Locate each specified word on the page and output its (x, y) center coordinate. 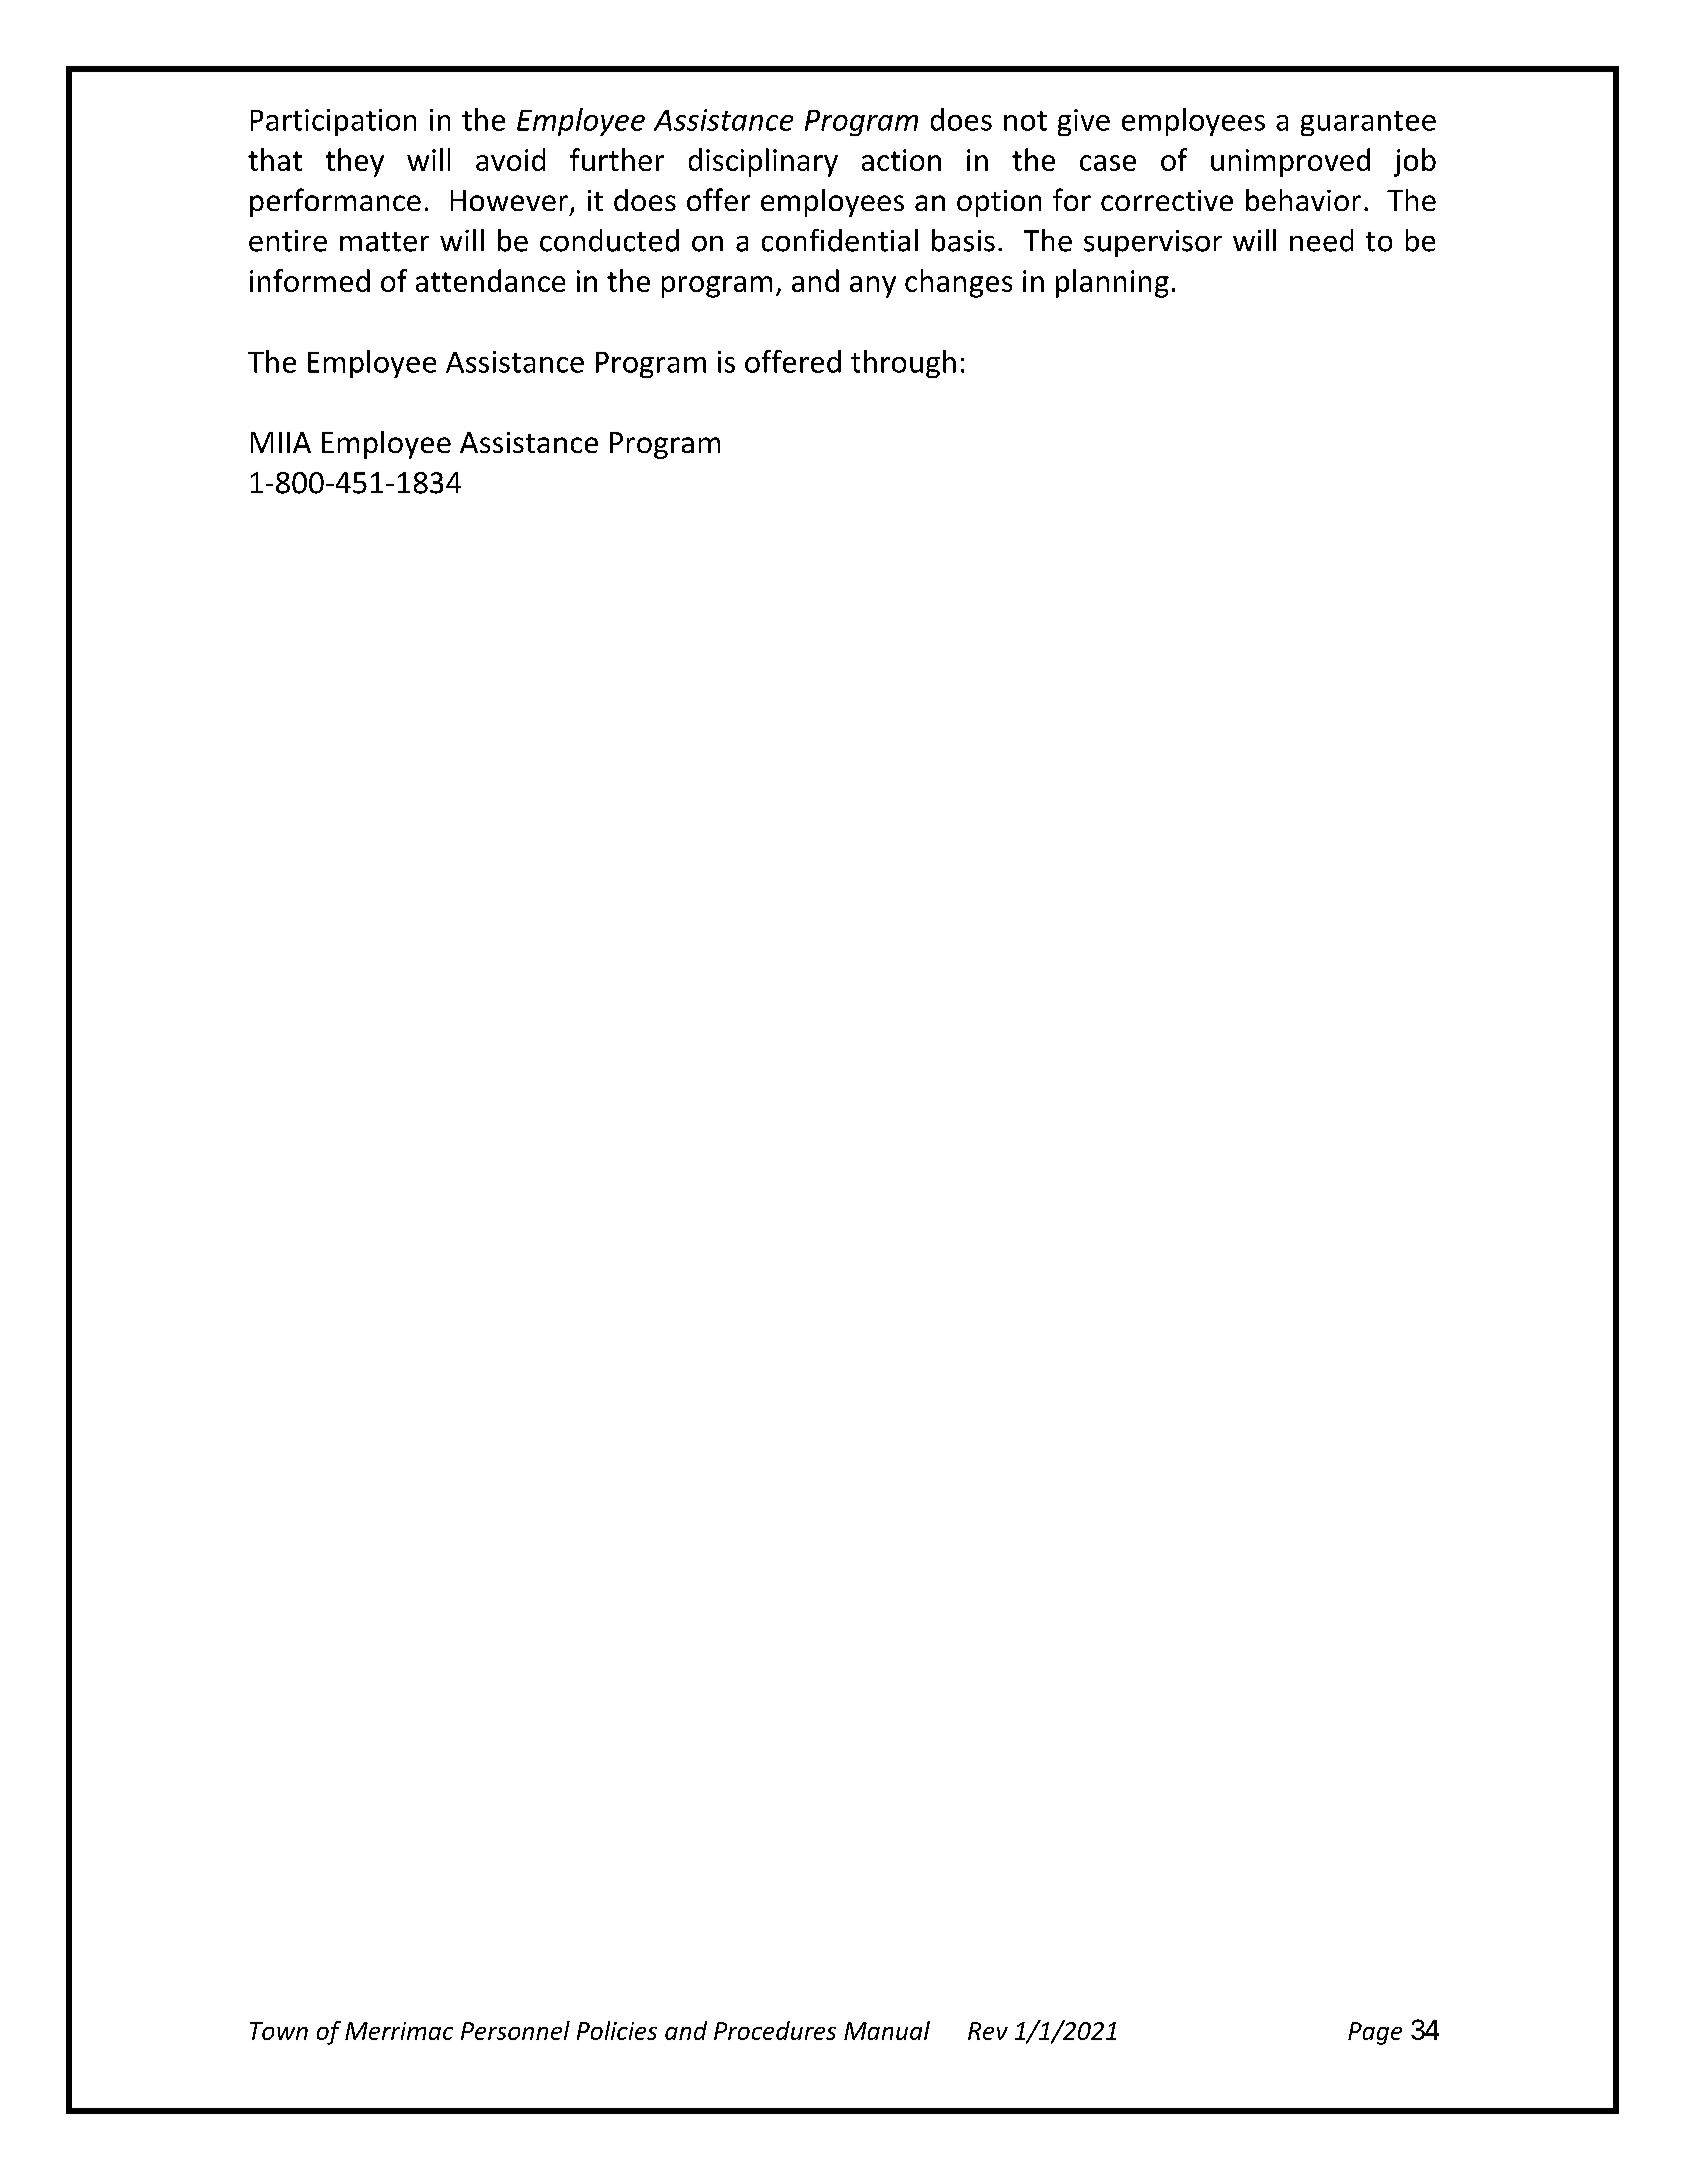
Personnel (515, 2030)
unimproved (1290, 162)
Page (1375, 2033)
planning (1112, 283)
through (903, 364)
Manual (887, 2030)
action (901, 160)
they (355, 162)
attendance (490, 280)
